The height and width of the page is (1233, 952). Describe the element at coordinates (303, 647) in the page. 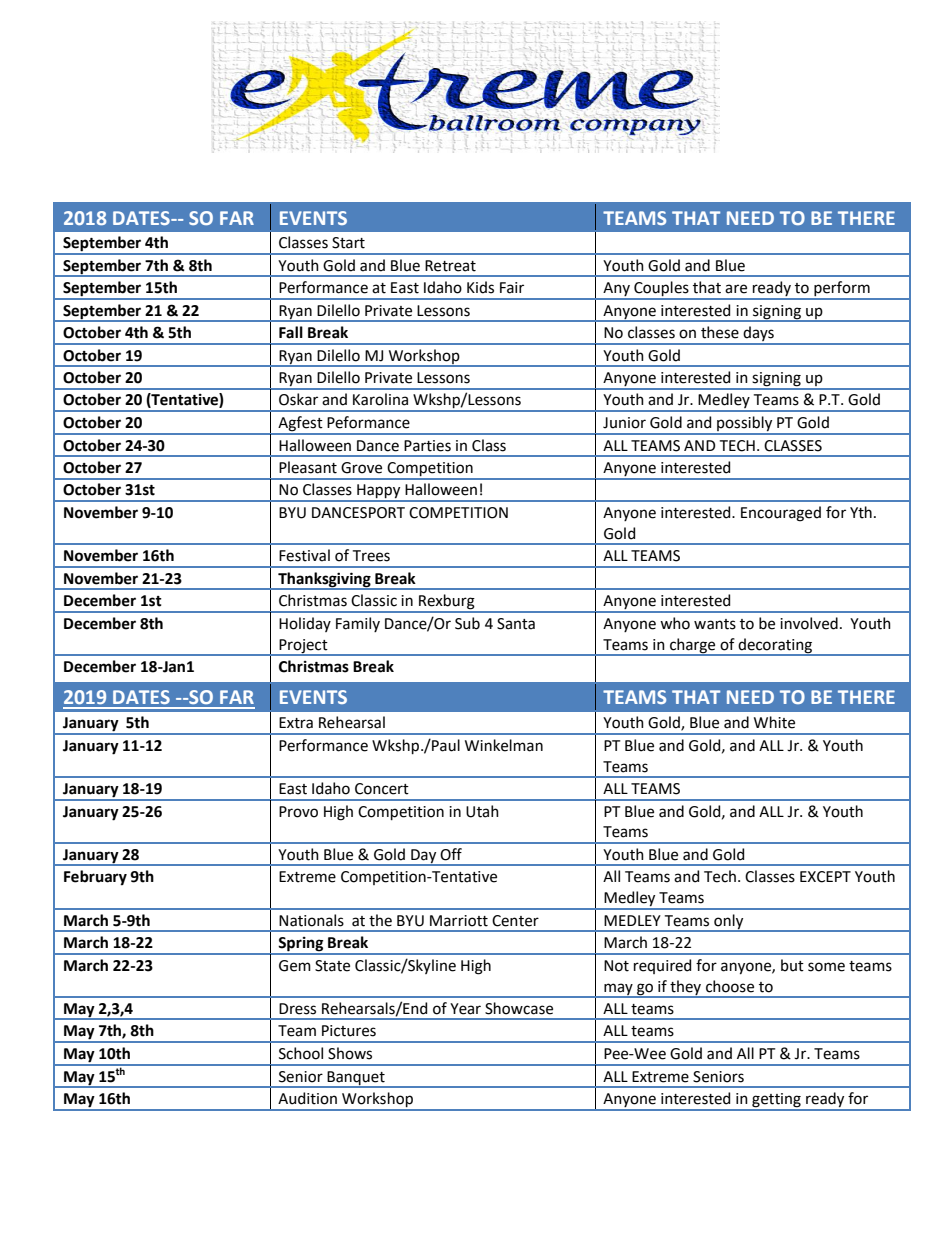

I see `Project` at that location.
